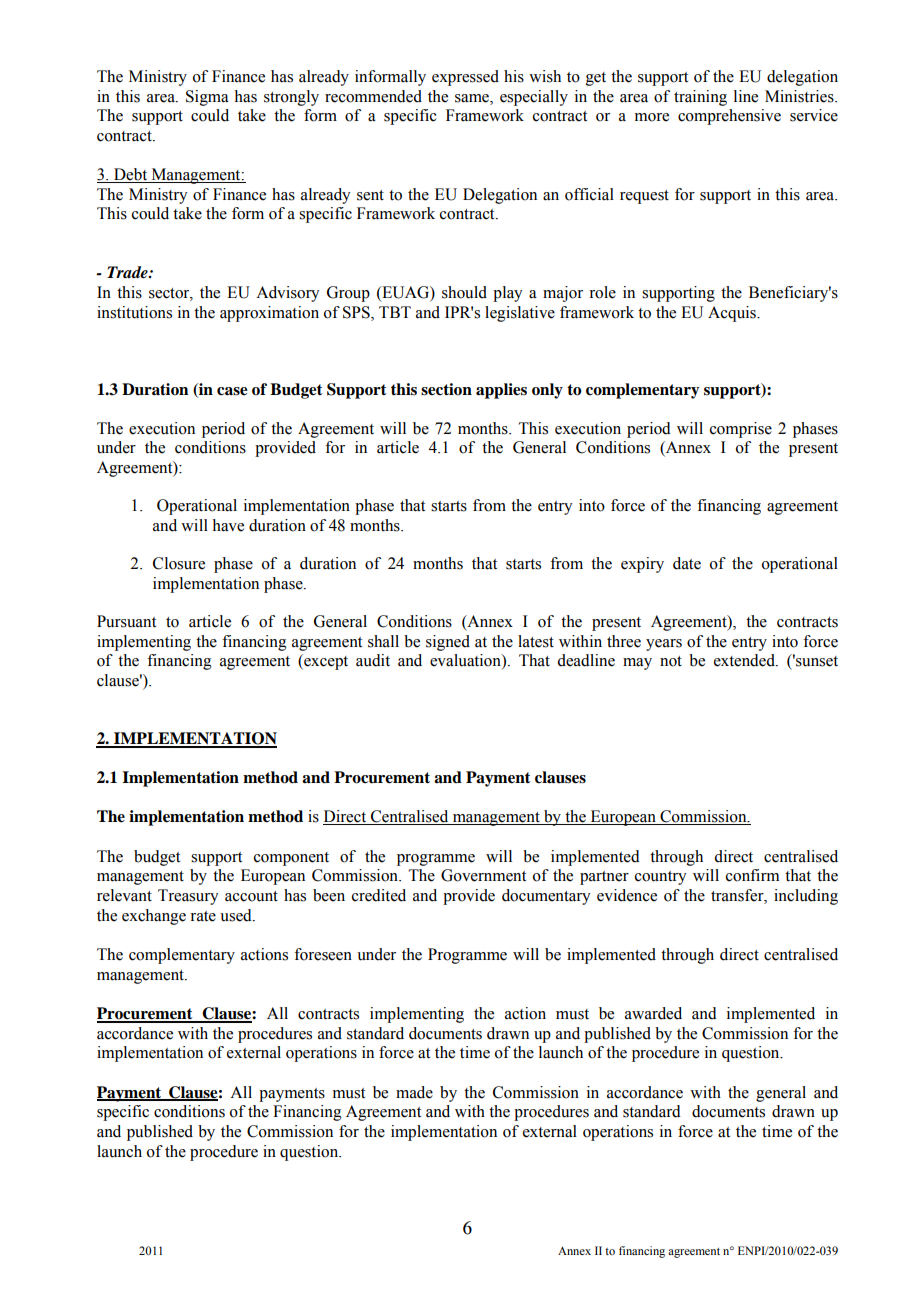  Describe the element at coordinates (745, 660) in the screenshot. I see `extended` at that location.
